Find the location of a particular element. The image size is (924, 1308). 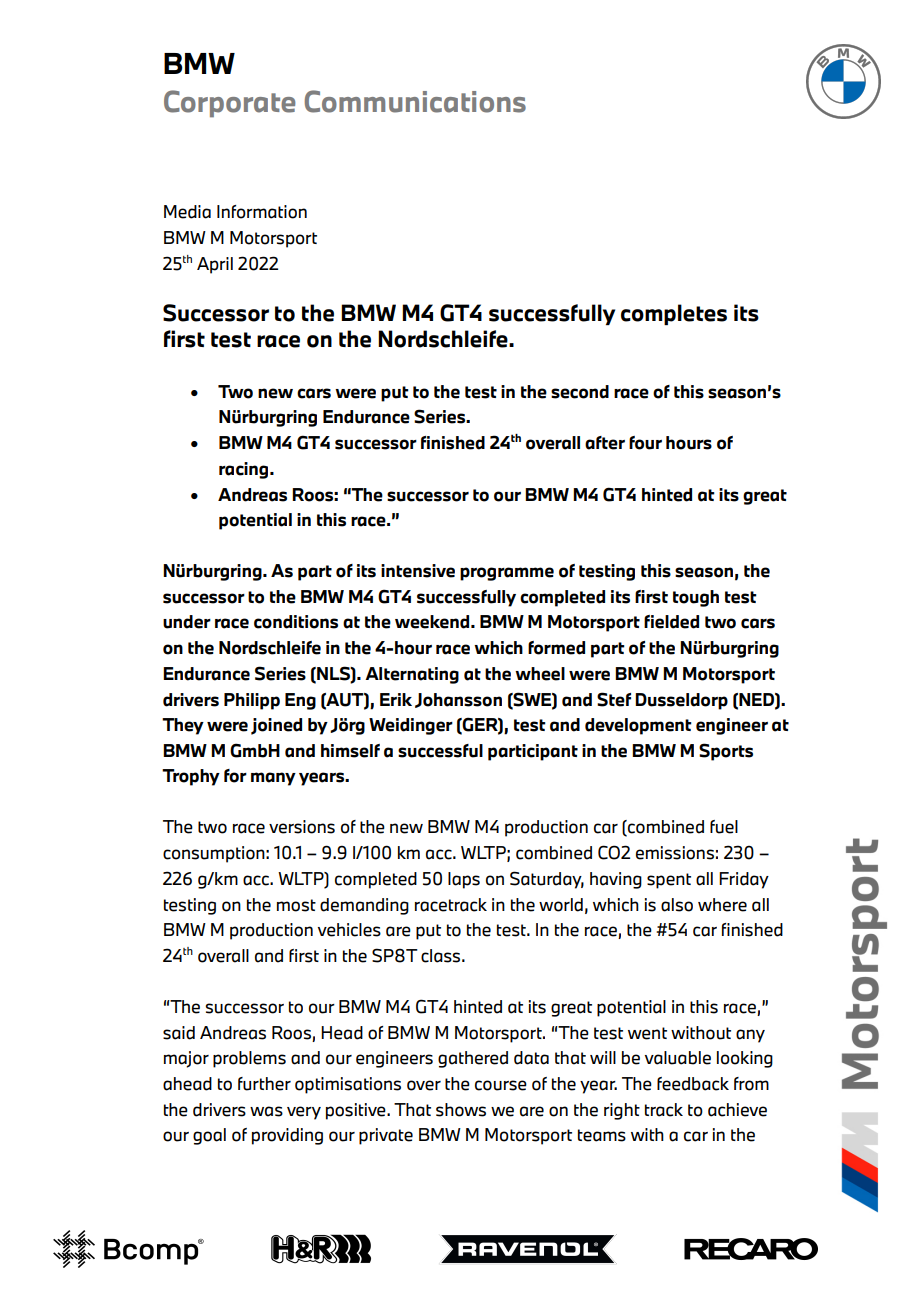

feedback is located at coordinates (693, 1084).
